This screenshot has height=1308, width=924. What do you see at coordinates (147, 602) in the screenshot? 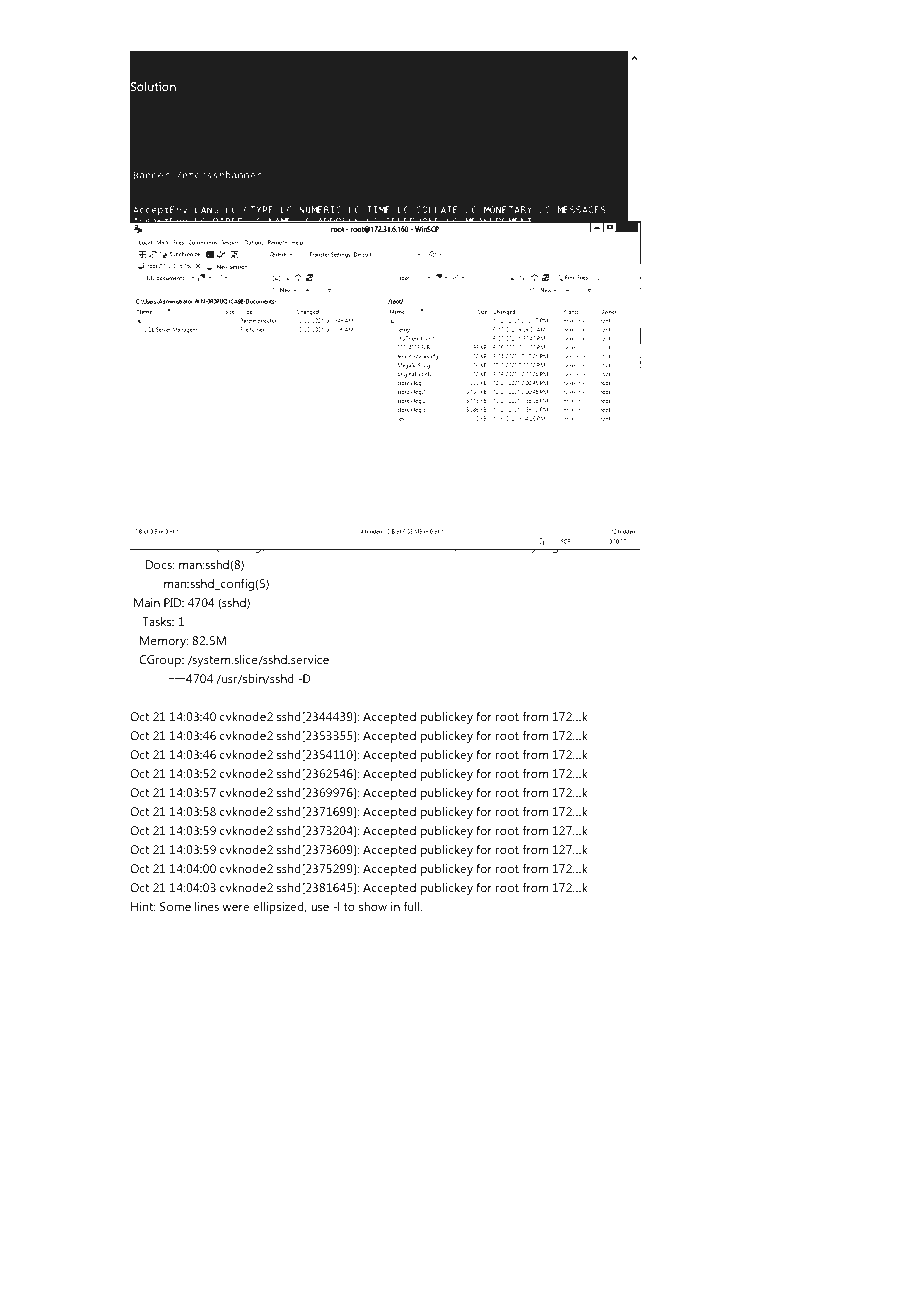
I see `Main` at bounding box center [147, 602].
